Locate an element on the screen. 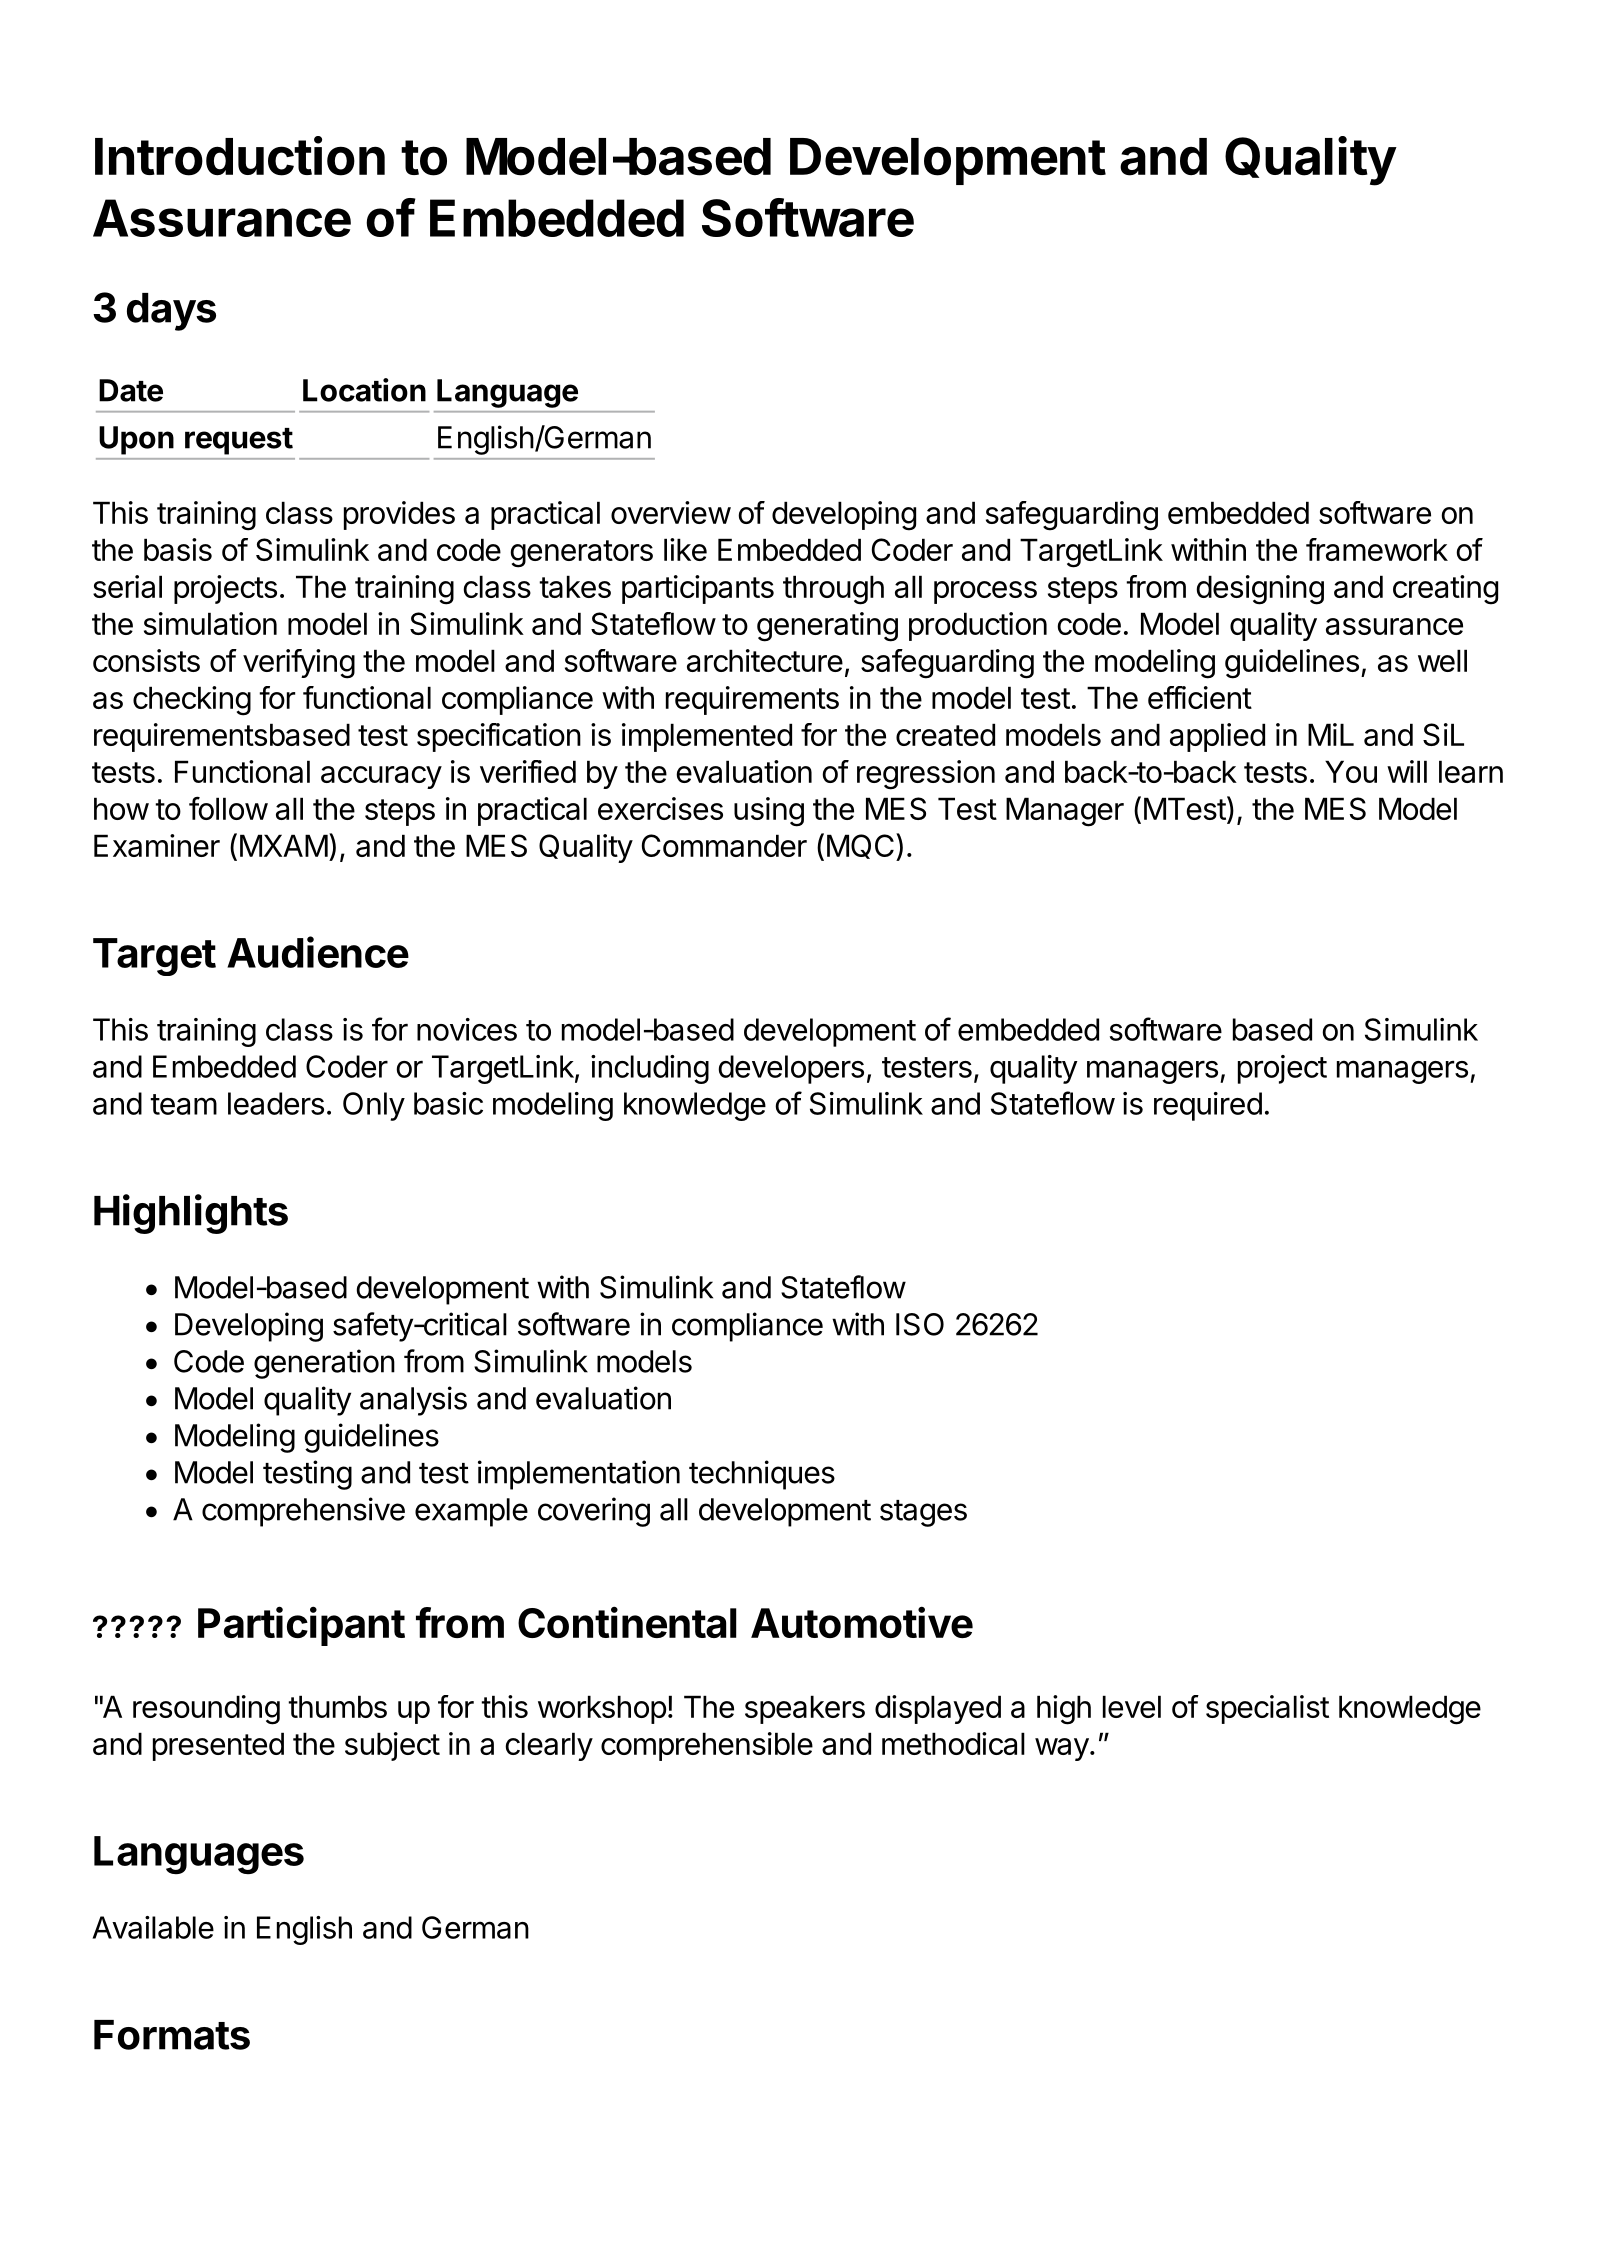 Image resolution: width=1604 pixels, height=2268 pixels. ISO is located at coordinates (920, 1324).
